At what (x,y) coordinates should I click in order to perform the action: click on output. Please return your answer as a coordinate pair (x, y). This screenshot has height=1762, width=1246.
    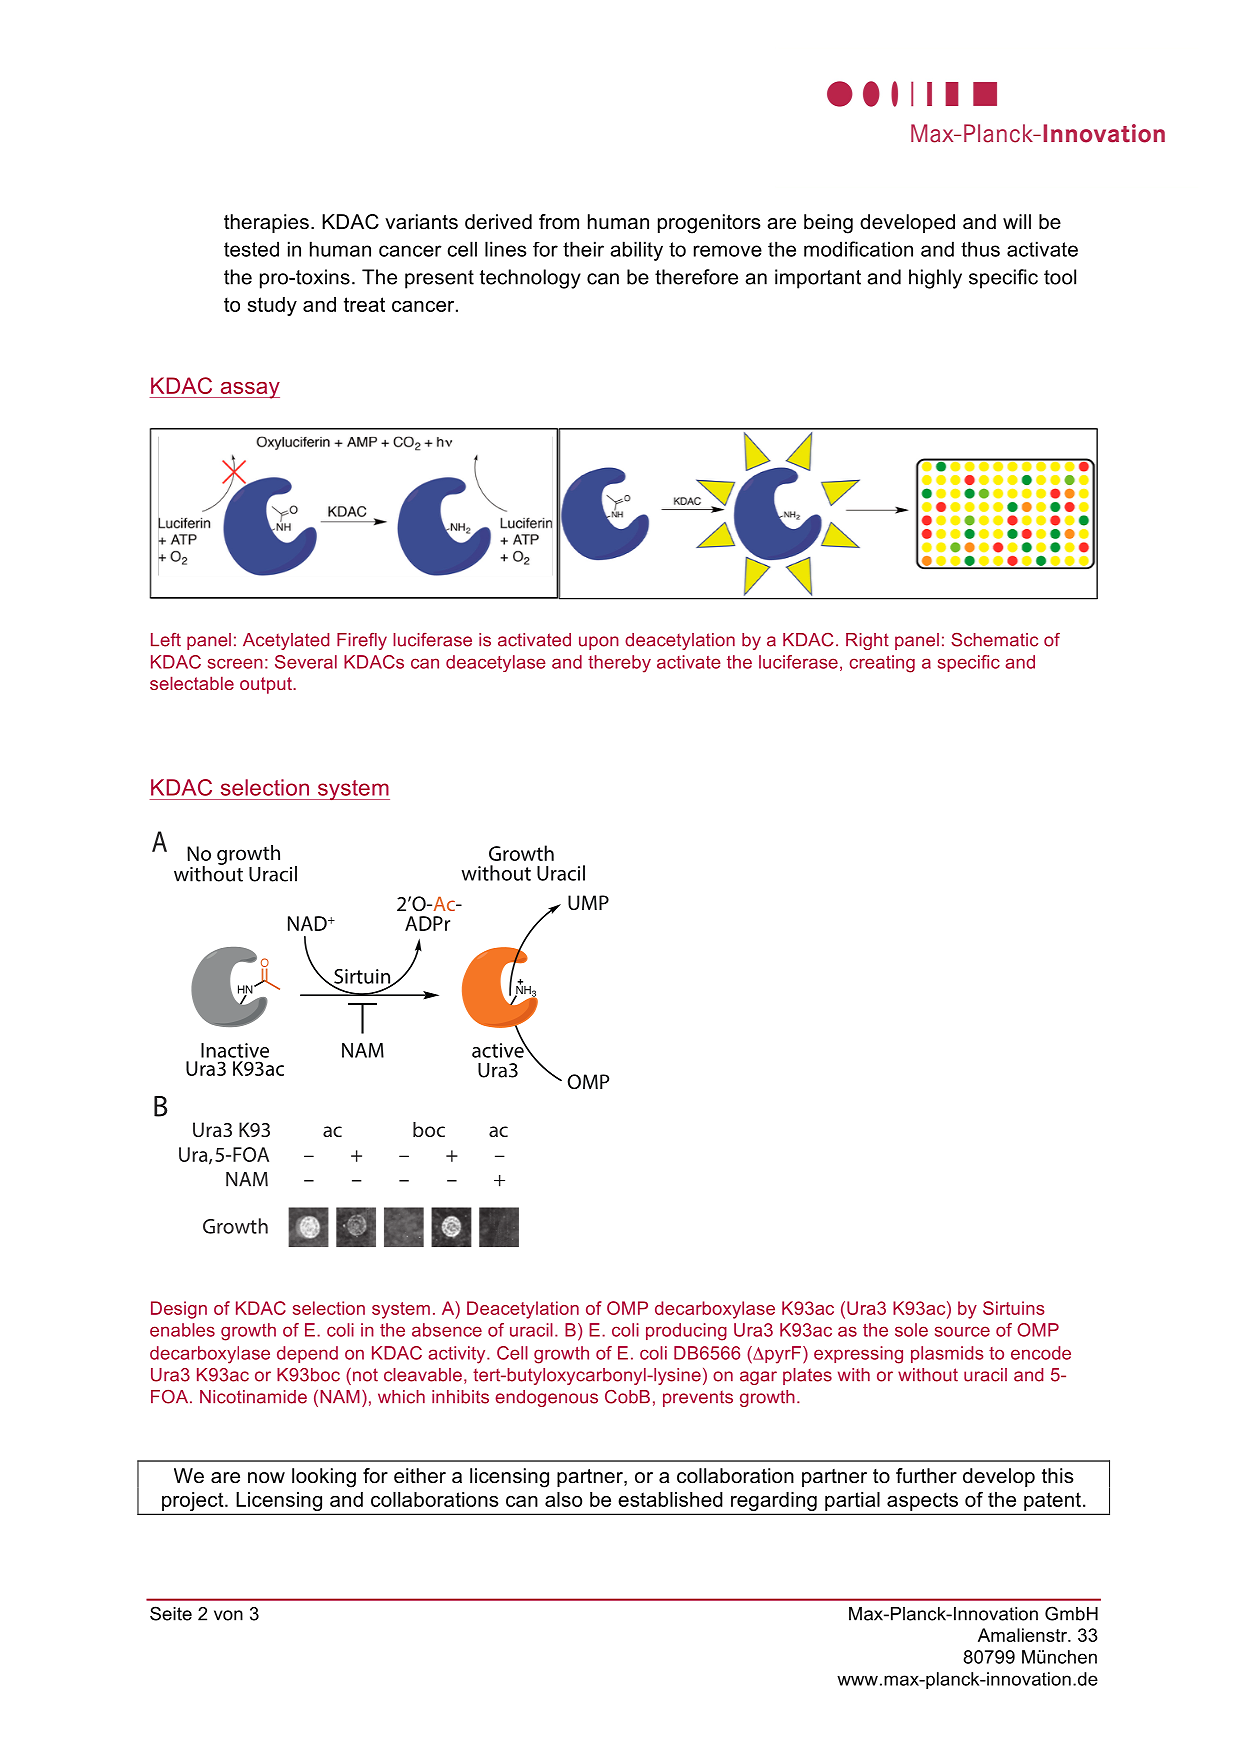
    Looking at the image, I should click on (267, 685).
